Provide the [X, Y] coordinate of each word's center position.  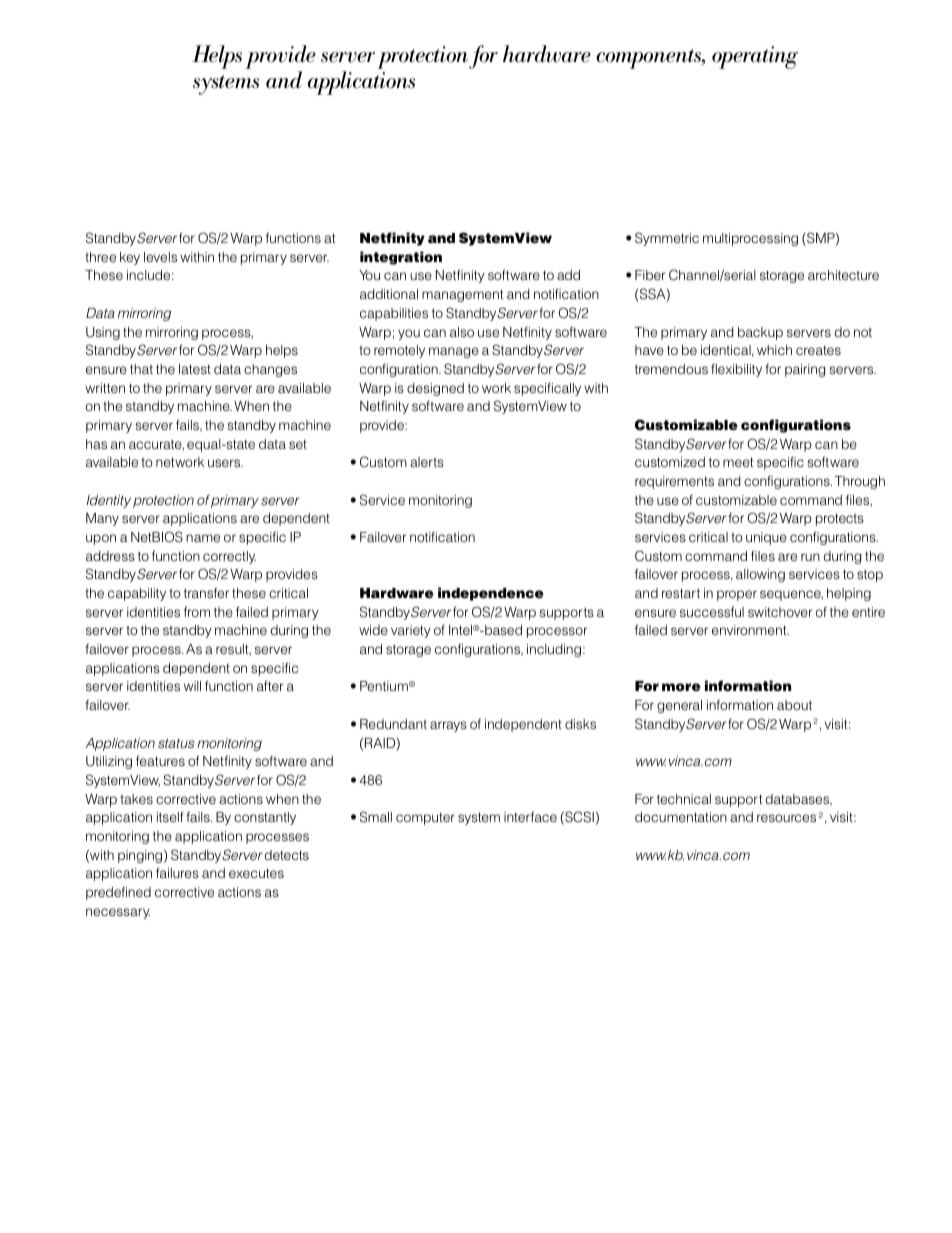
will [192, 686]
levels [160, 257]
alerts [427, 462]
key [130, 258]
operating [755, 57]
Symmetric [667, 239]
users [225, 463]
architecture [843, 275]
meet [738, 462]
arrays [448, 726]
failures [177, 872]
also [462, 332]
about [794, 705]
